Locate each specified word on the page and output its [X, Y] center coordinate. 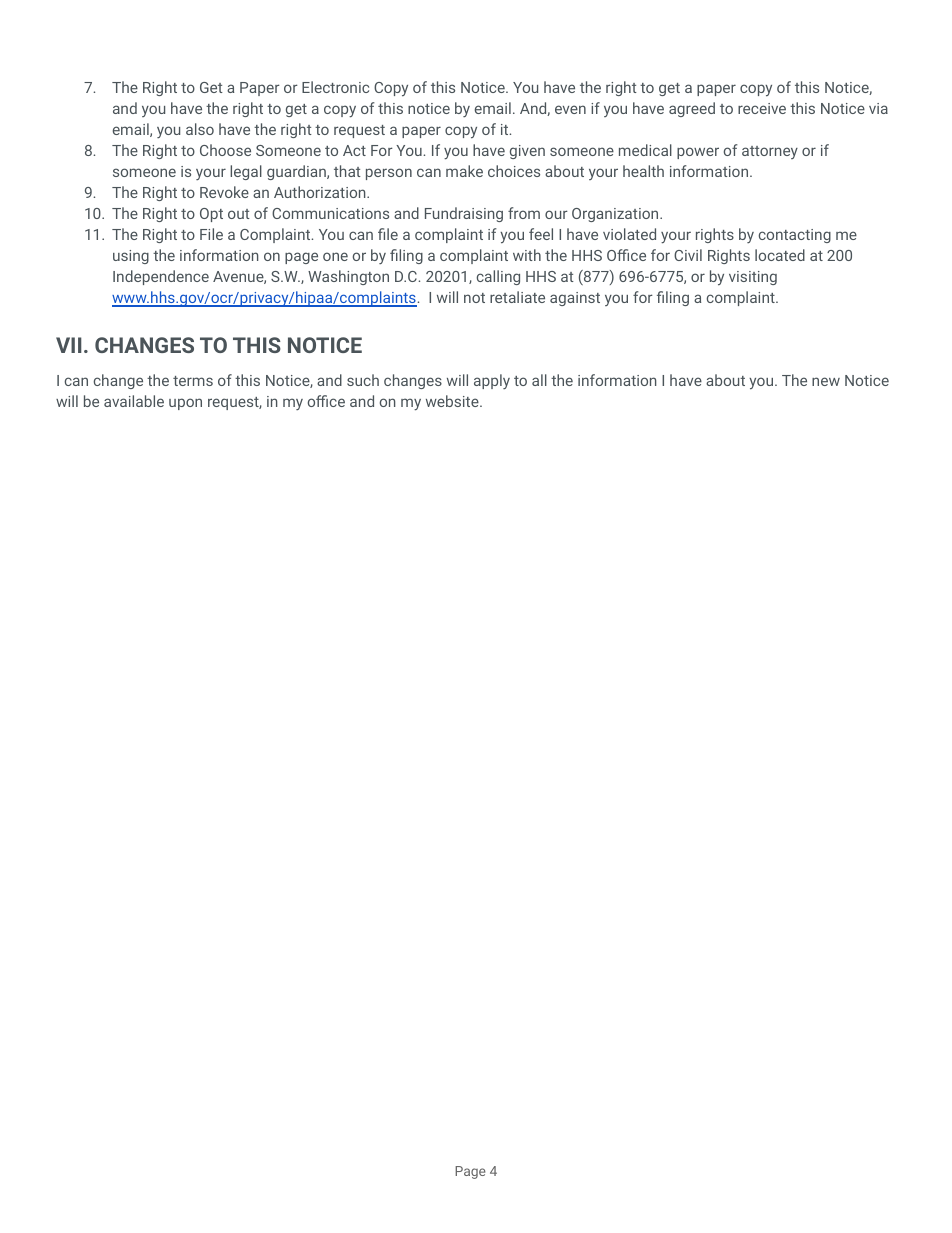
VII [69, 345]
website [453, 401]
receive [762, 108]
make [464, 171]
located [780, 255]
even [570, 109]
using [131, 257]
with [527, 255]
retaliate [517, 297]
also [200, 129]
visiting [753, 278]
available [134, 401]
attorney [770, 152]
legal [246, 172]
